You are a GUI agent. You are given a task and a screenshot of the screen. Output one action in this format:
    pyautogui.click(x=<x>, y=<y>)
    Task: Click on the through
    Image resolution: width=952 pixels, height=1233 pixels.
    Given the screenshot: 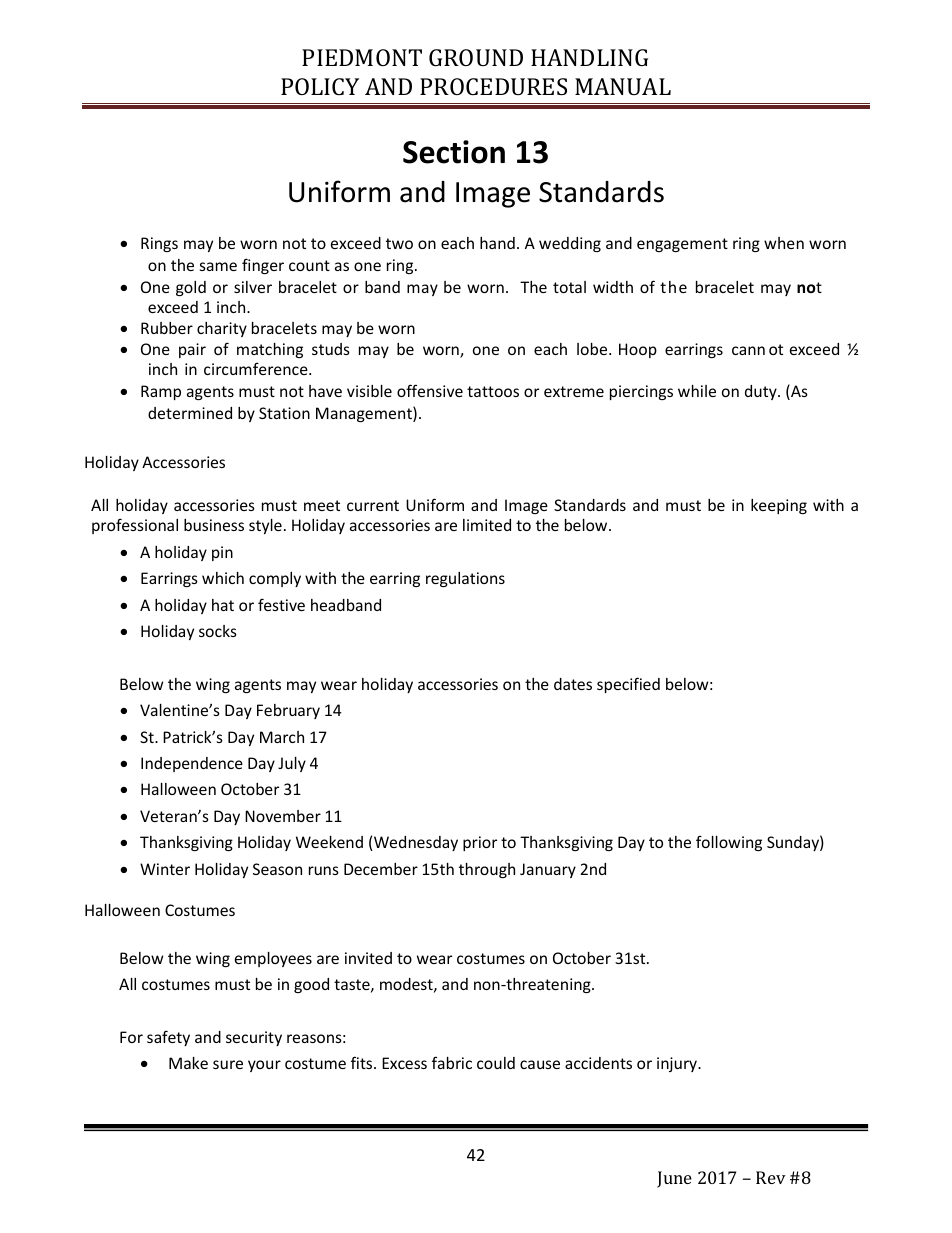 What is the action you would take?
    pyautogui.click(x=487, y=870)
